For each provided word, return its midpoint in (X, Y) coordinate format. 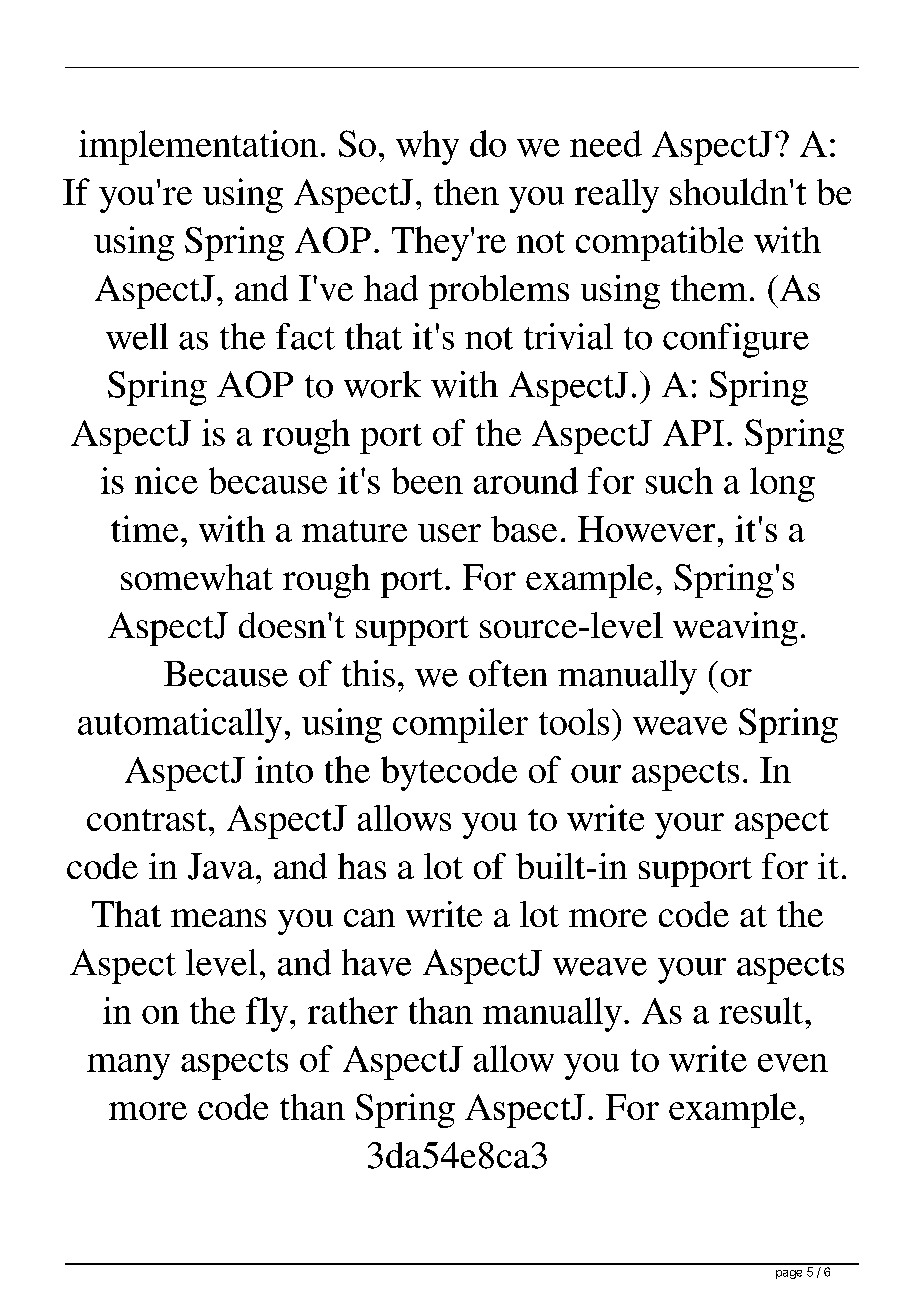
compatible (659, 243)
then (466, 192)
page (789, 1274)
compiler (460, 725)
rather (353, 1010)
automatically (180, 725)
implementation (198, 147)
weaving (735, 629)
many (128, 1067)
